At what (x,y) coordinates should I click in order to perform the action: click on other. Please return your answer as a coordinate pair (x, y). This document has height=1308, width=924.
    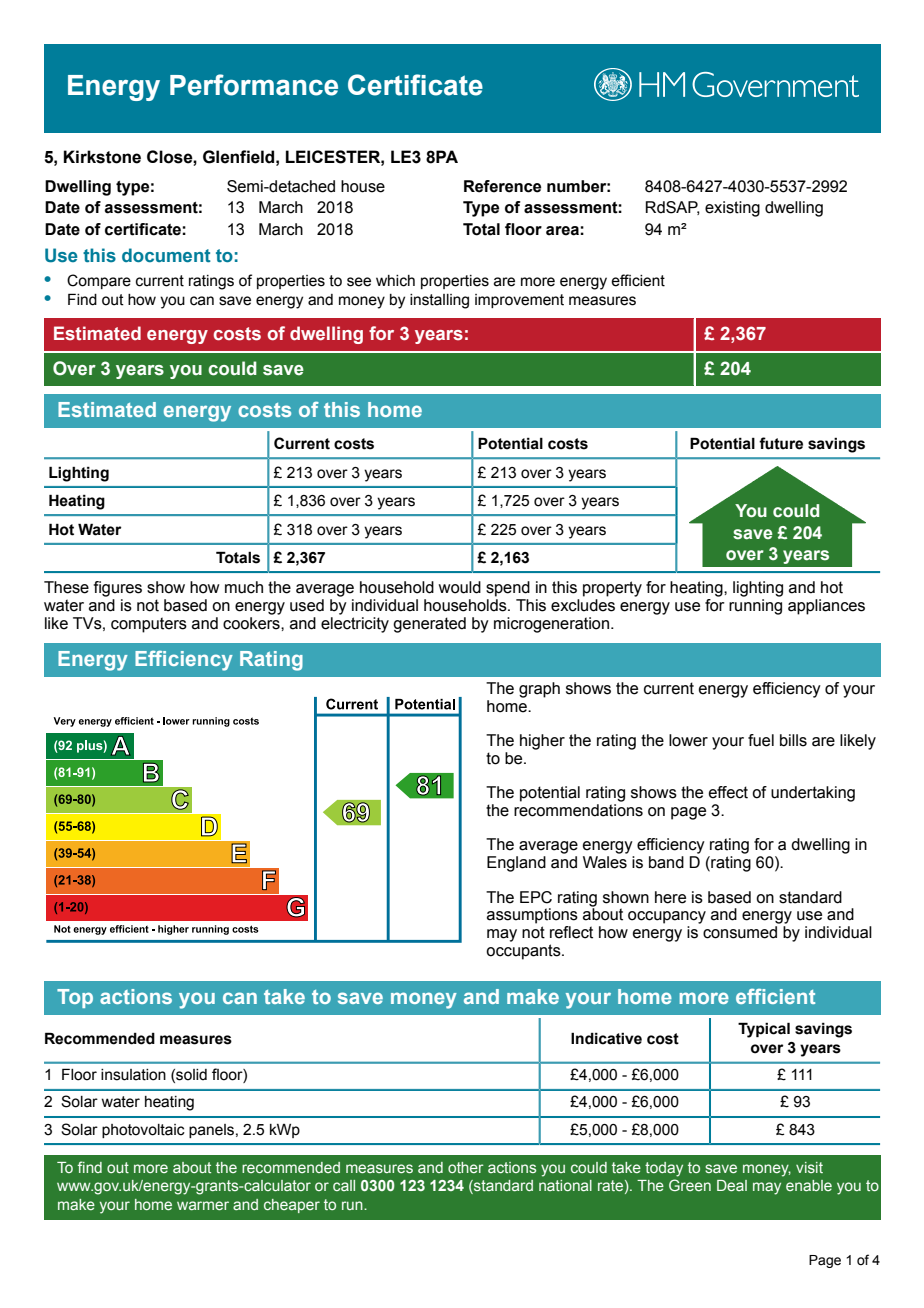
    Looking at the image, I should click on (466, 1167).
